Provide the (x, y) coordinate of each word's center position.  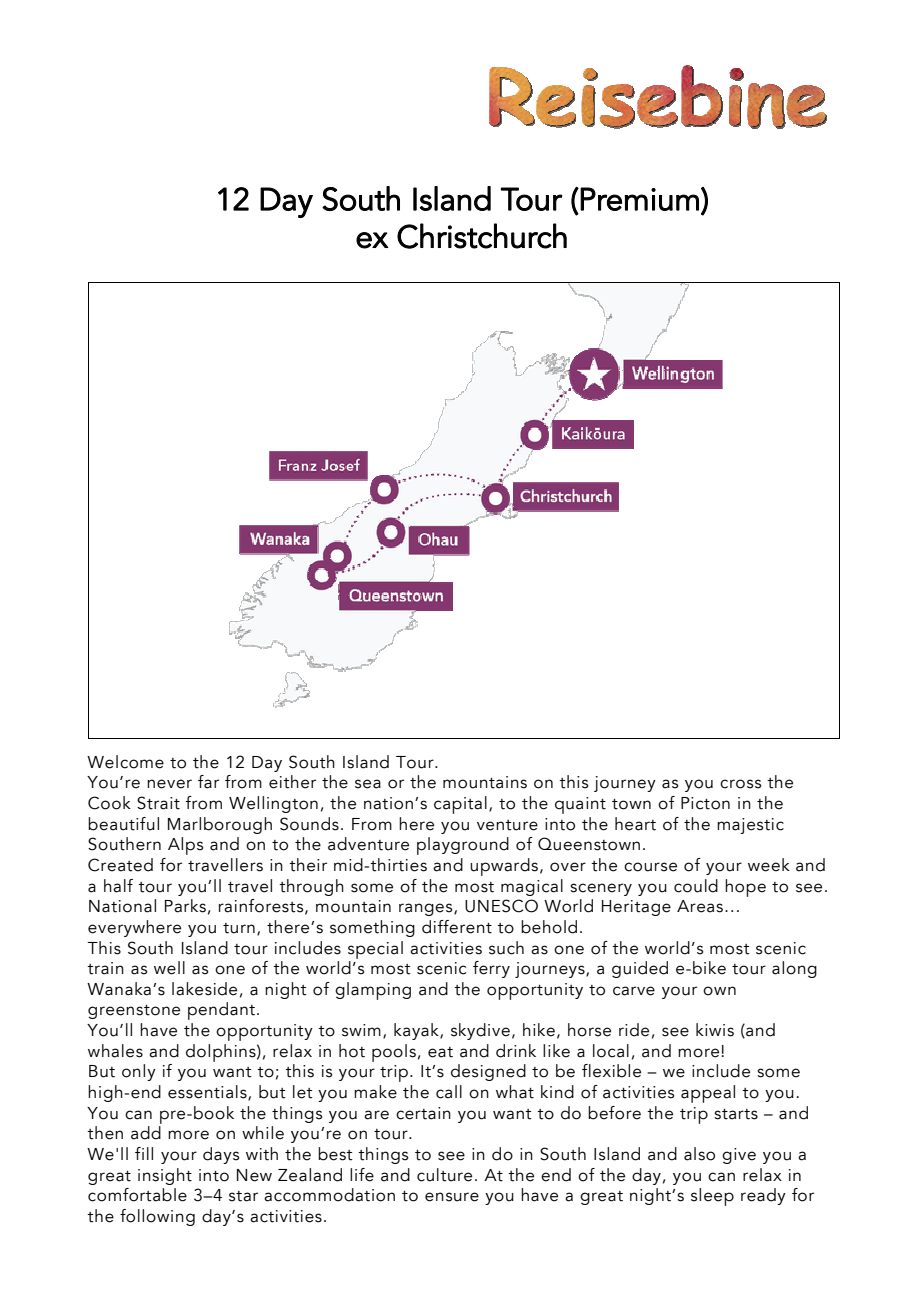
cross (740, 784)
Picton (705, 803)
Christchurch (482, 236)
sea (368, 784)
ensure (452, 1197)
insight (165, 1176)
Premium (639, 199)
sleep (712, 1197)
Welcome (125, 762)
